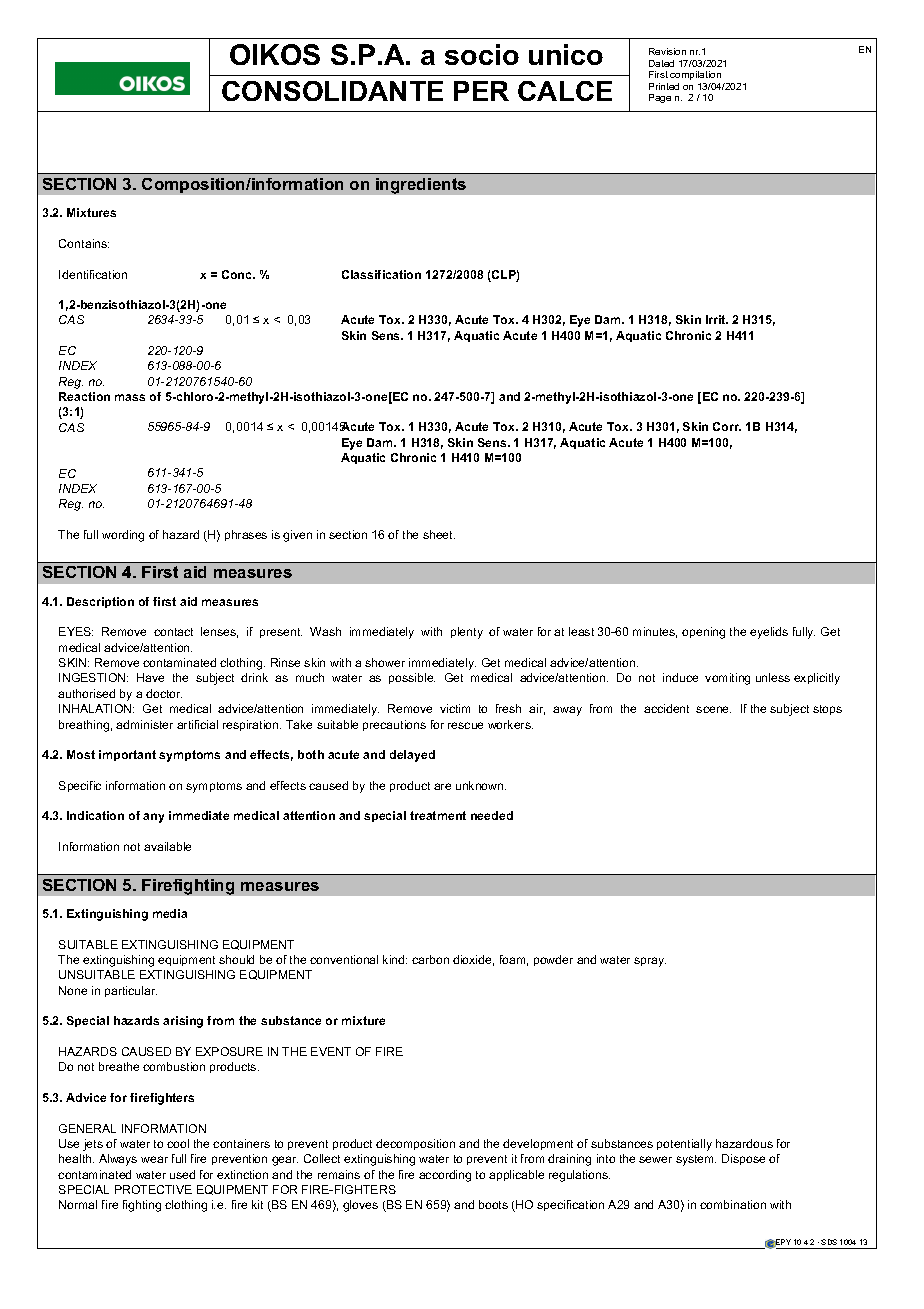 This screenshot has width=924, height=1309. I want to click on compilation, so click(695, 75).
